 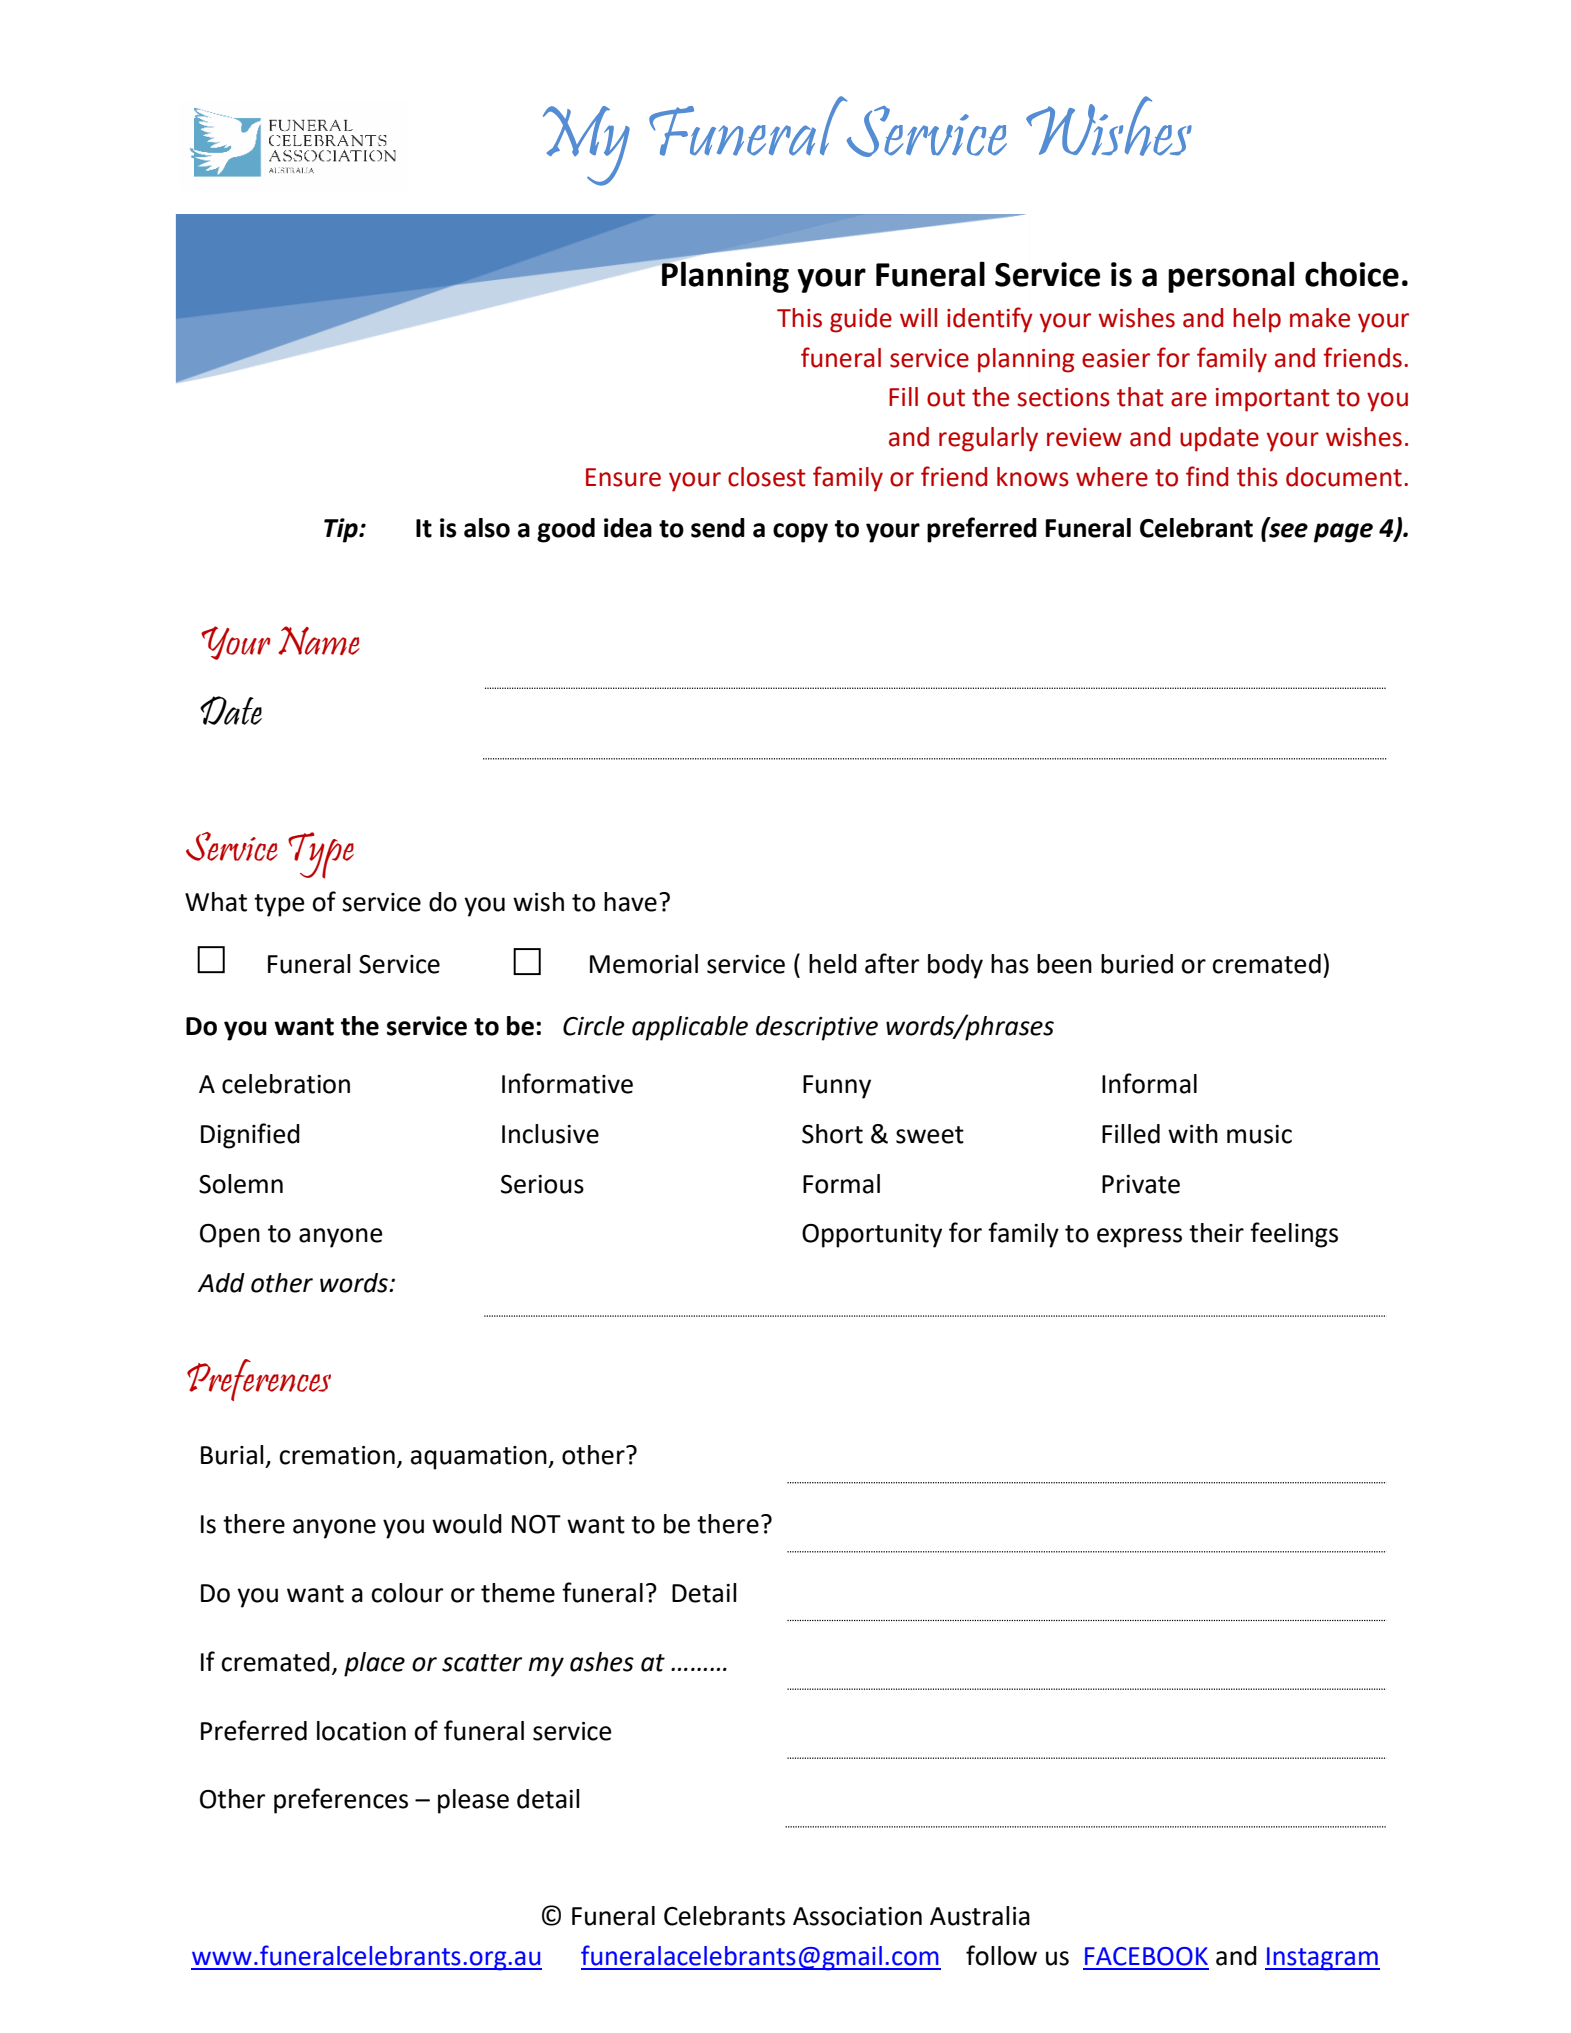 I want to click on please, so click(x=473, y=1801).
